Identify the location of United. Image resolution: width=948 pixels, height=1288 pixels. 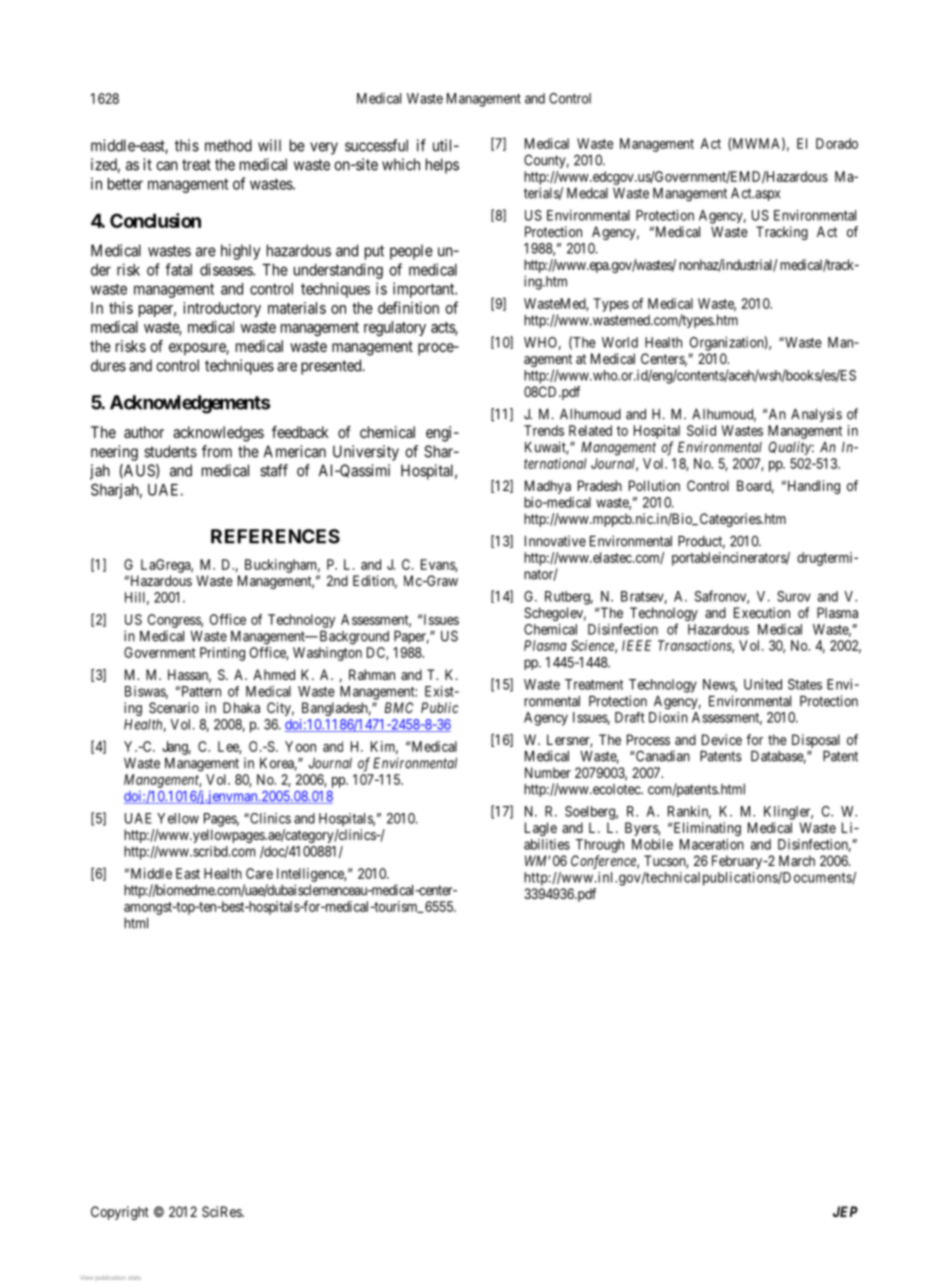
(763, 684).
